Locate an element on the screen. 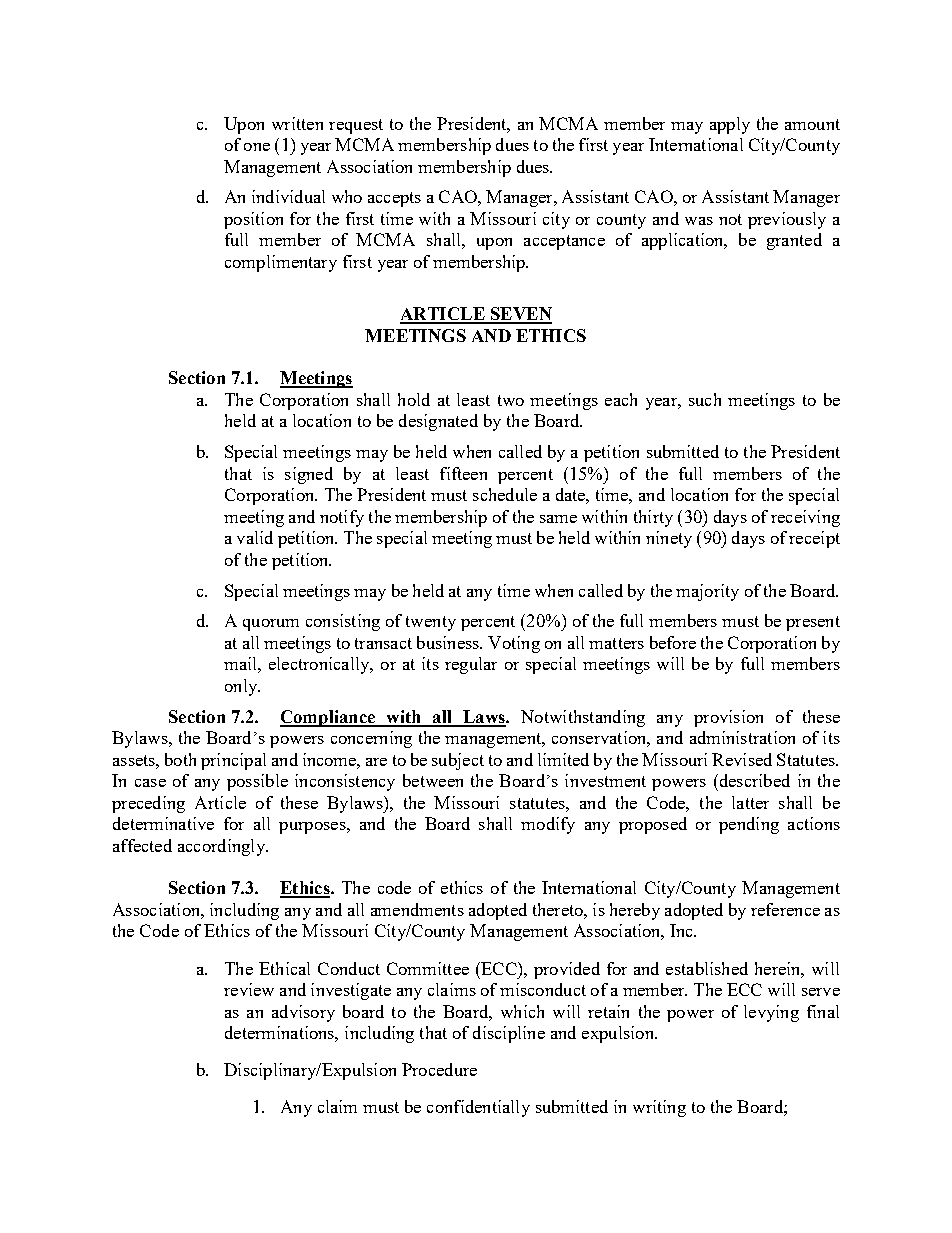 Image resolution: width=952 pixels, height=1233 pixels. one is located at coordinates (257, 147).
